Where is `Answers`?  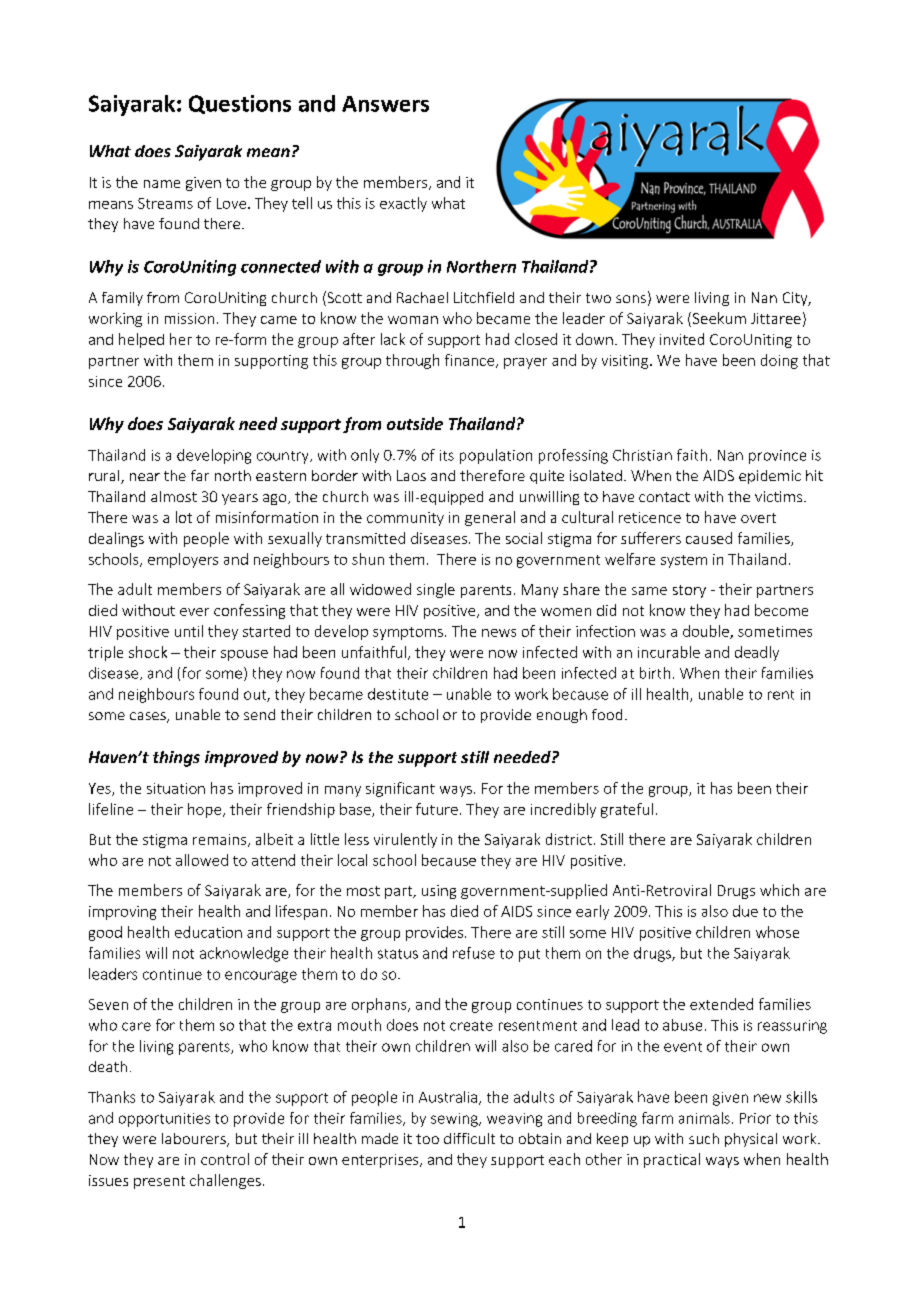 Answers is located at coordinates (385, 104).
